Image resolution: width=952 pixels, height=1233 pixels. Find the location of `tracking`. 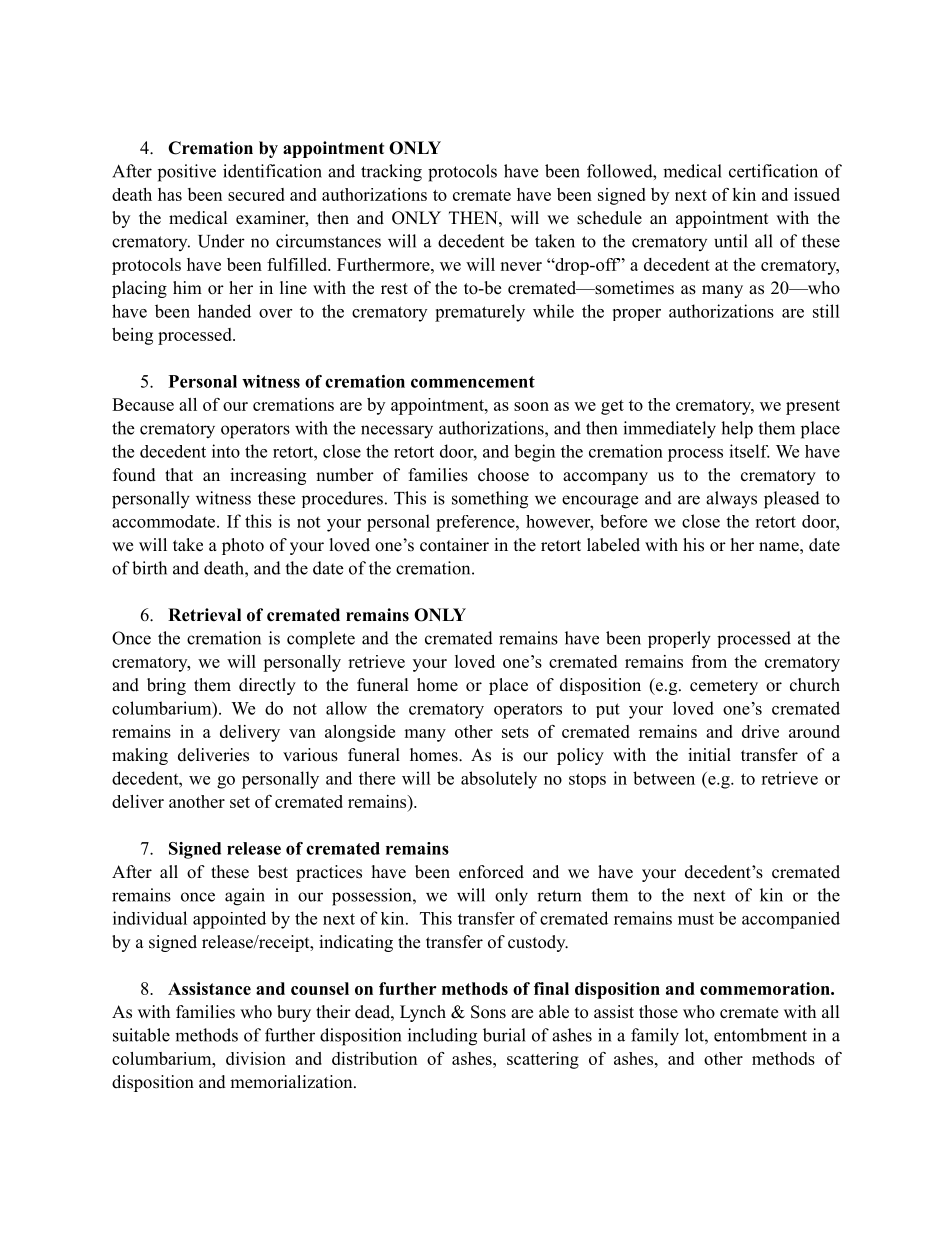

tracking is located at coordinates (391, 173).
